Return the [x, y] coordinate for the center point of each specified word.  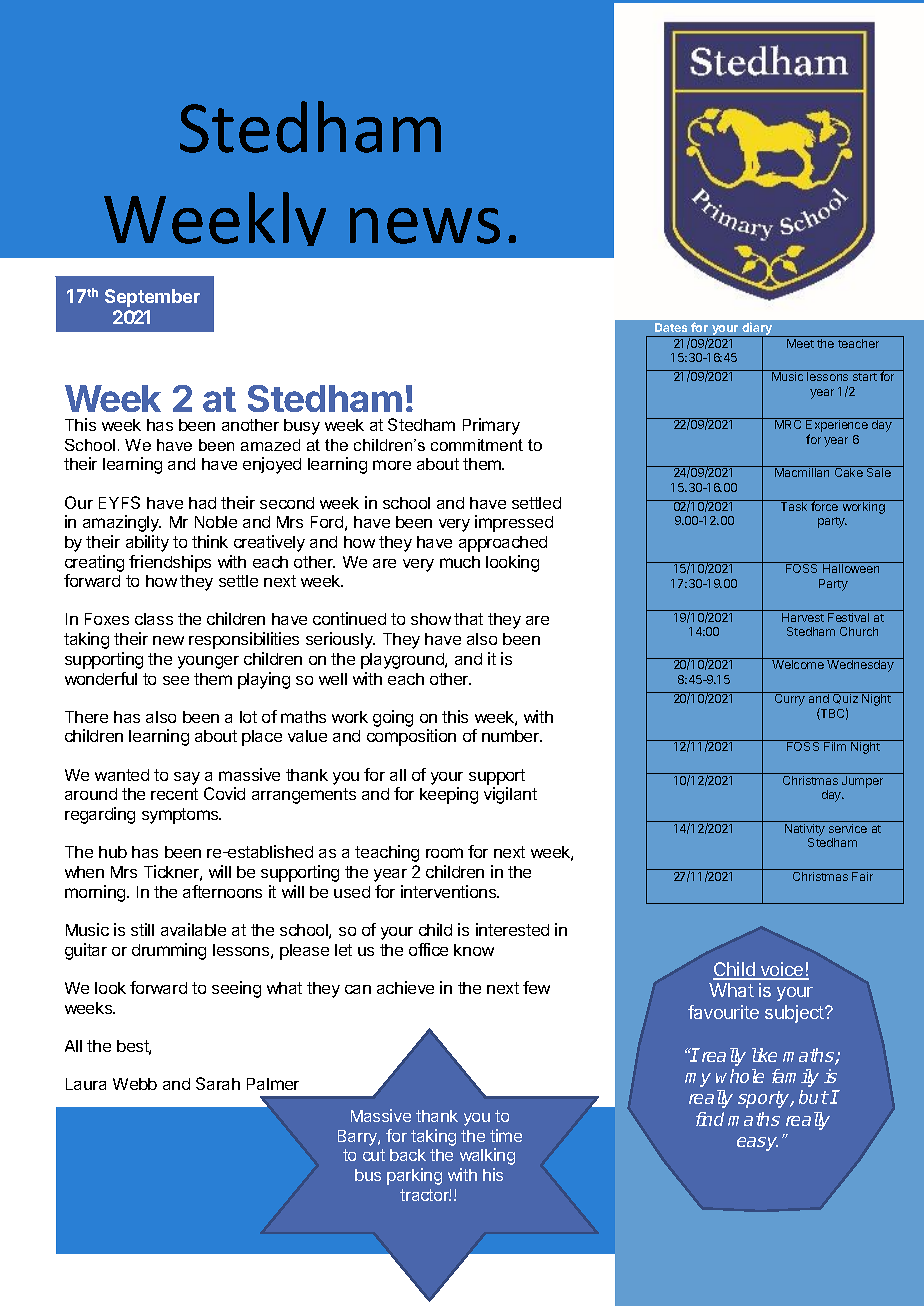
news [425, 226]
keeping [449, 795]
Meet [800, 343]
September [152, 298]
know [474, 950]
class [154, 619]
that [468, 619]
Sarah [218, 1083]
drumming [169, 951]
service [848, 828]
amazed [270, 445]
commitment [477, 445]
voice [782, 970]
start [865, 377]
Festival [848, 617]
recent [174, 794]
